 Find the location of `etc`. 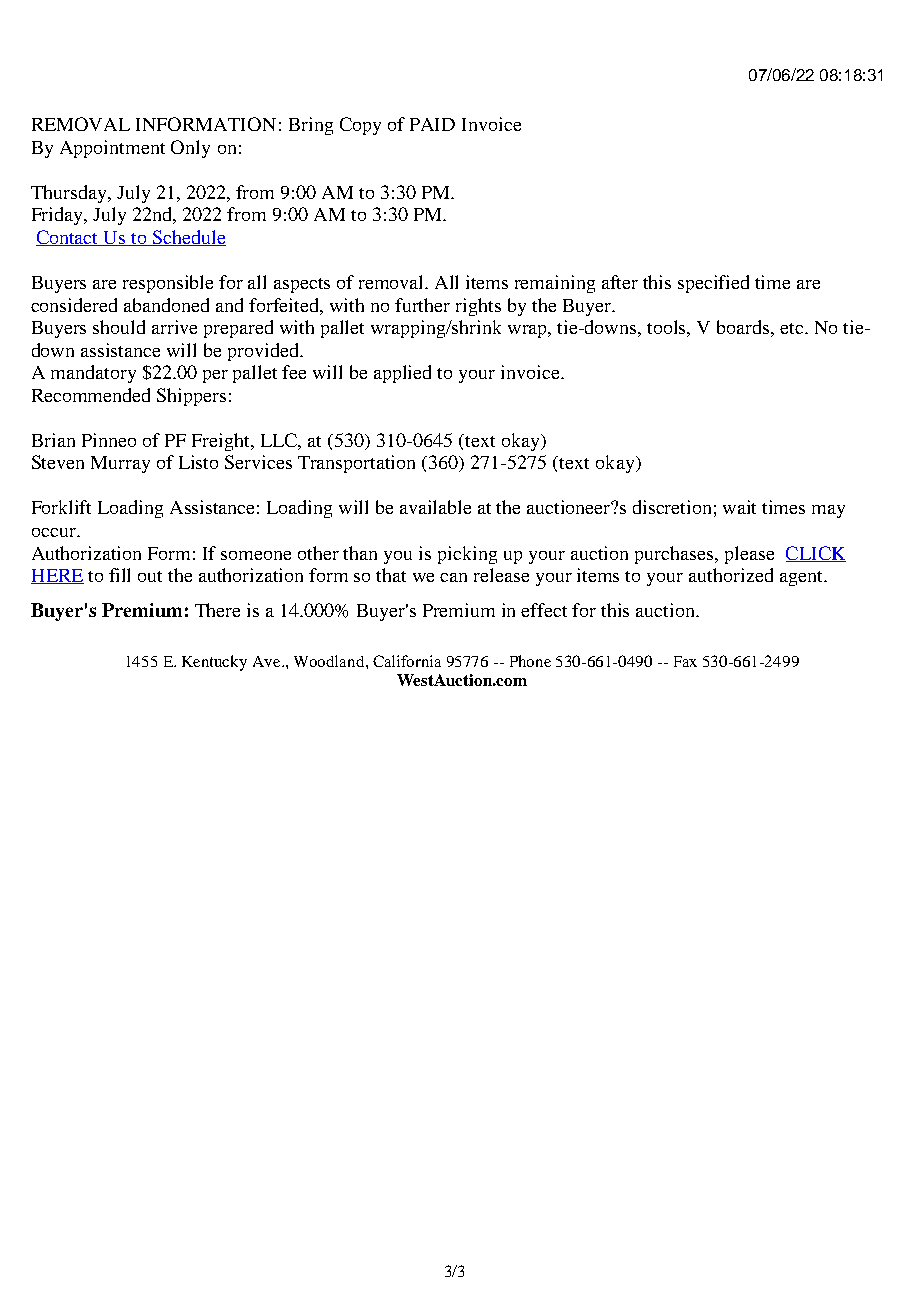

etc is located at coordinates (793, 328).
